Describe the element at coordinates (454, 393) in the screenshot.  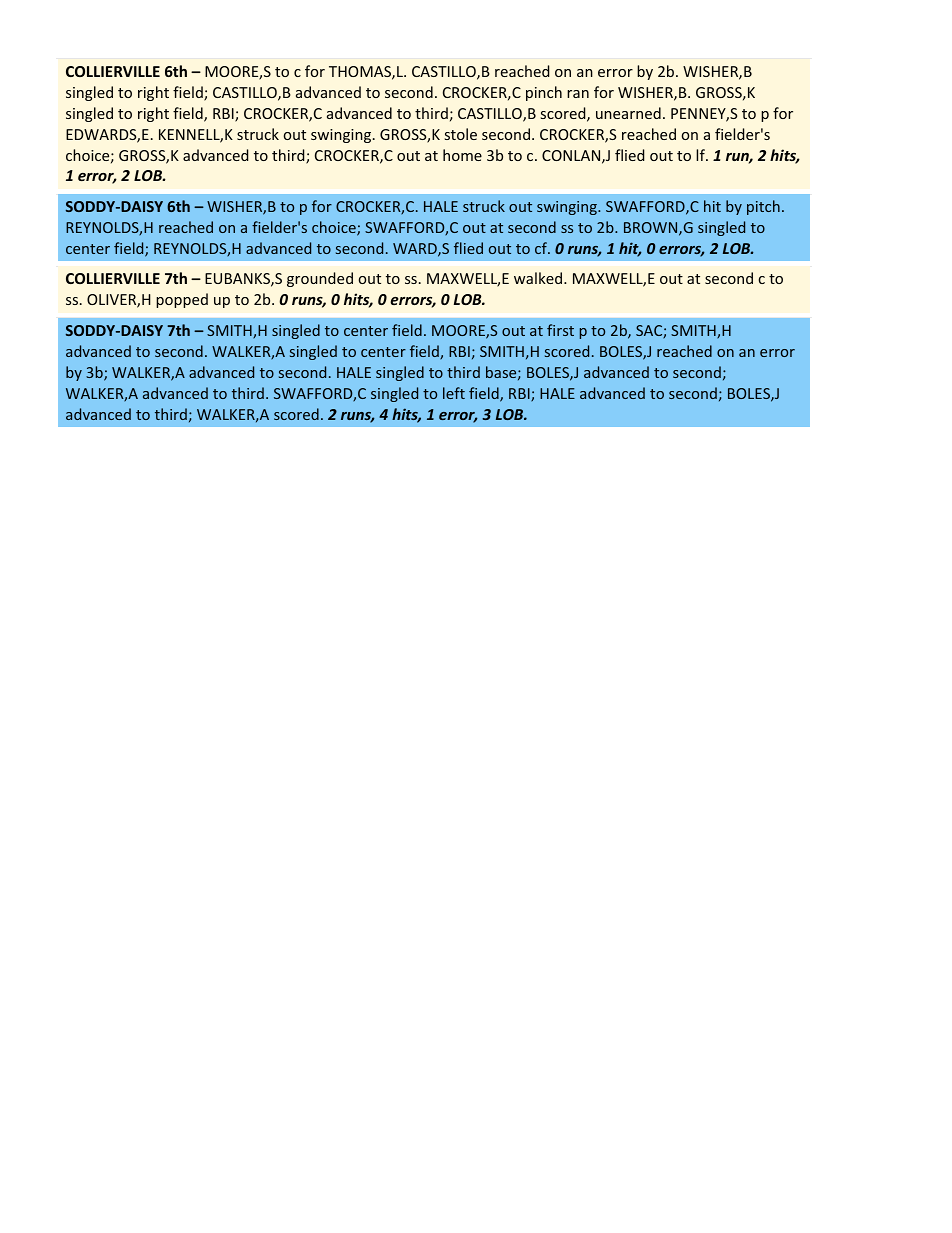
I see `left` at that location.
